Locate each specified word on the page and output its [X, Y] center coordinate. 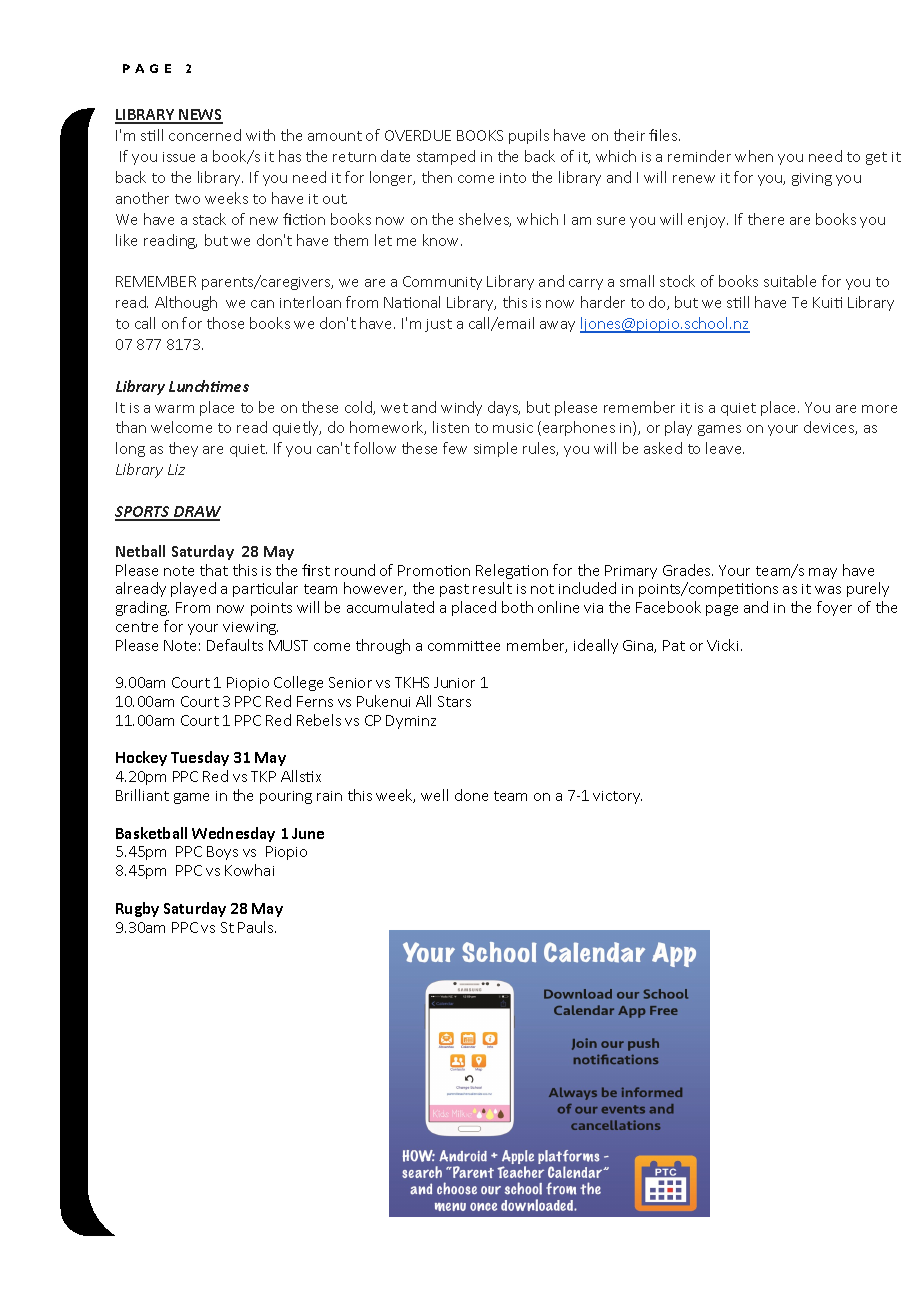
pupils [529, 136]
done [471, 795]
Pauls [257, 927]
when [754, 156]
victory [617, 797]
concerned [205, 135]
